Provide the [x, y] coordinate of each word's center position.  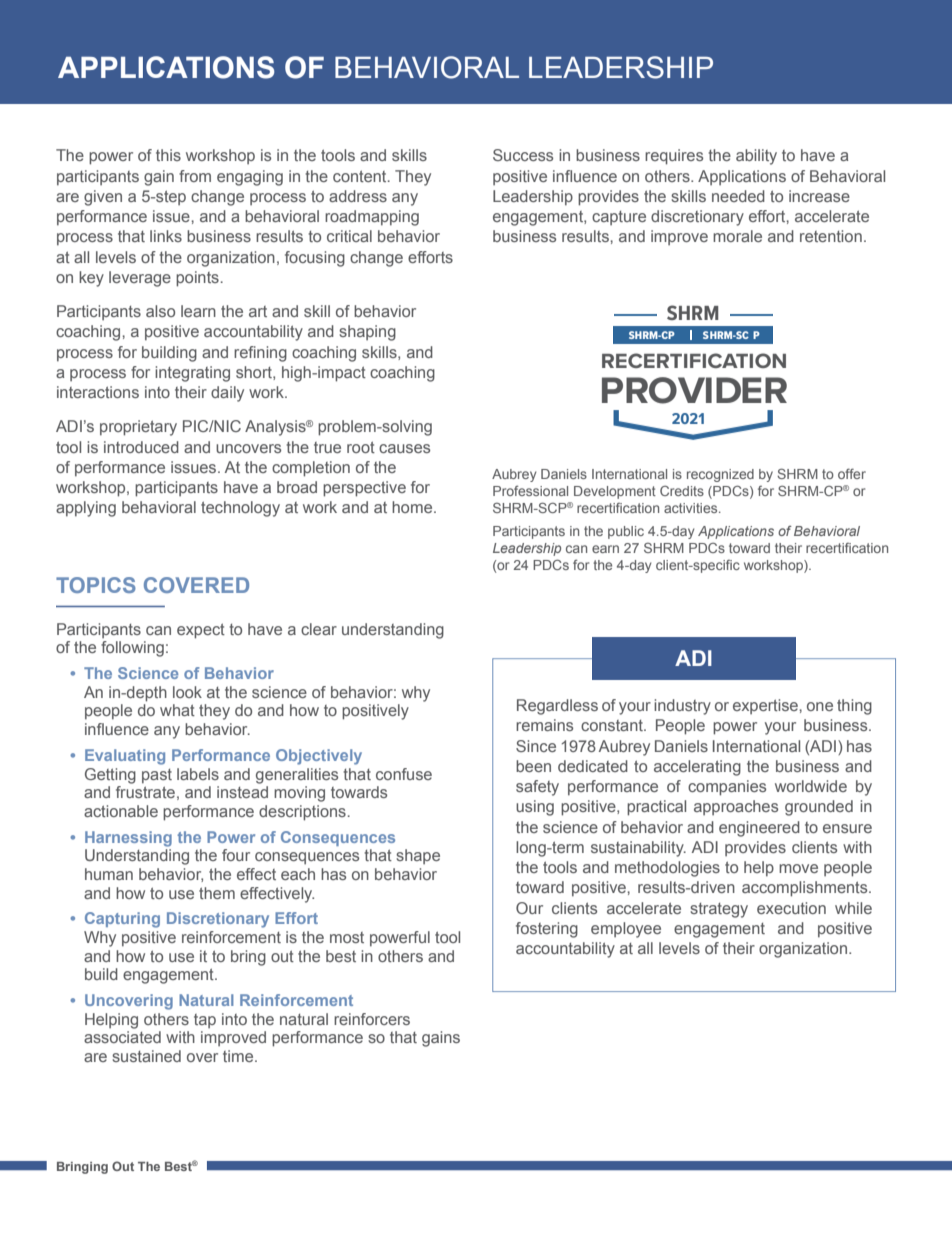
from [195, 176]
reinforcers [372, 1019]
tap [205, 1021]
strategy [719, 910]
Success [523, 155]
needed [738, 196]
